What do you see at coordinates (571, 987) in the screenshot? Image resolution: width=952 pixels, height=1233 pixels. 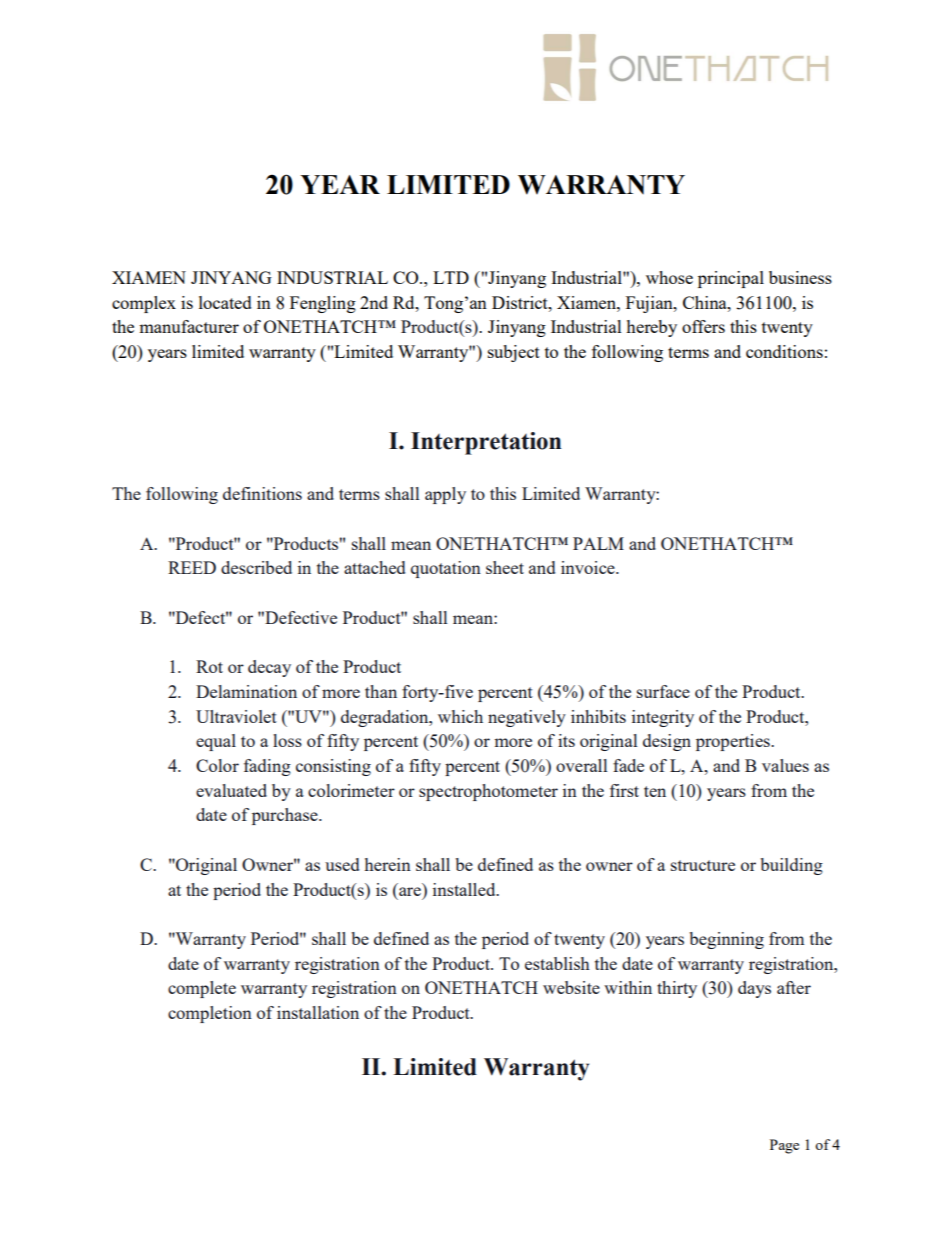 I see `website` at bounding box center [571, 987].
